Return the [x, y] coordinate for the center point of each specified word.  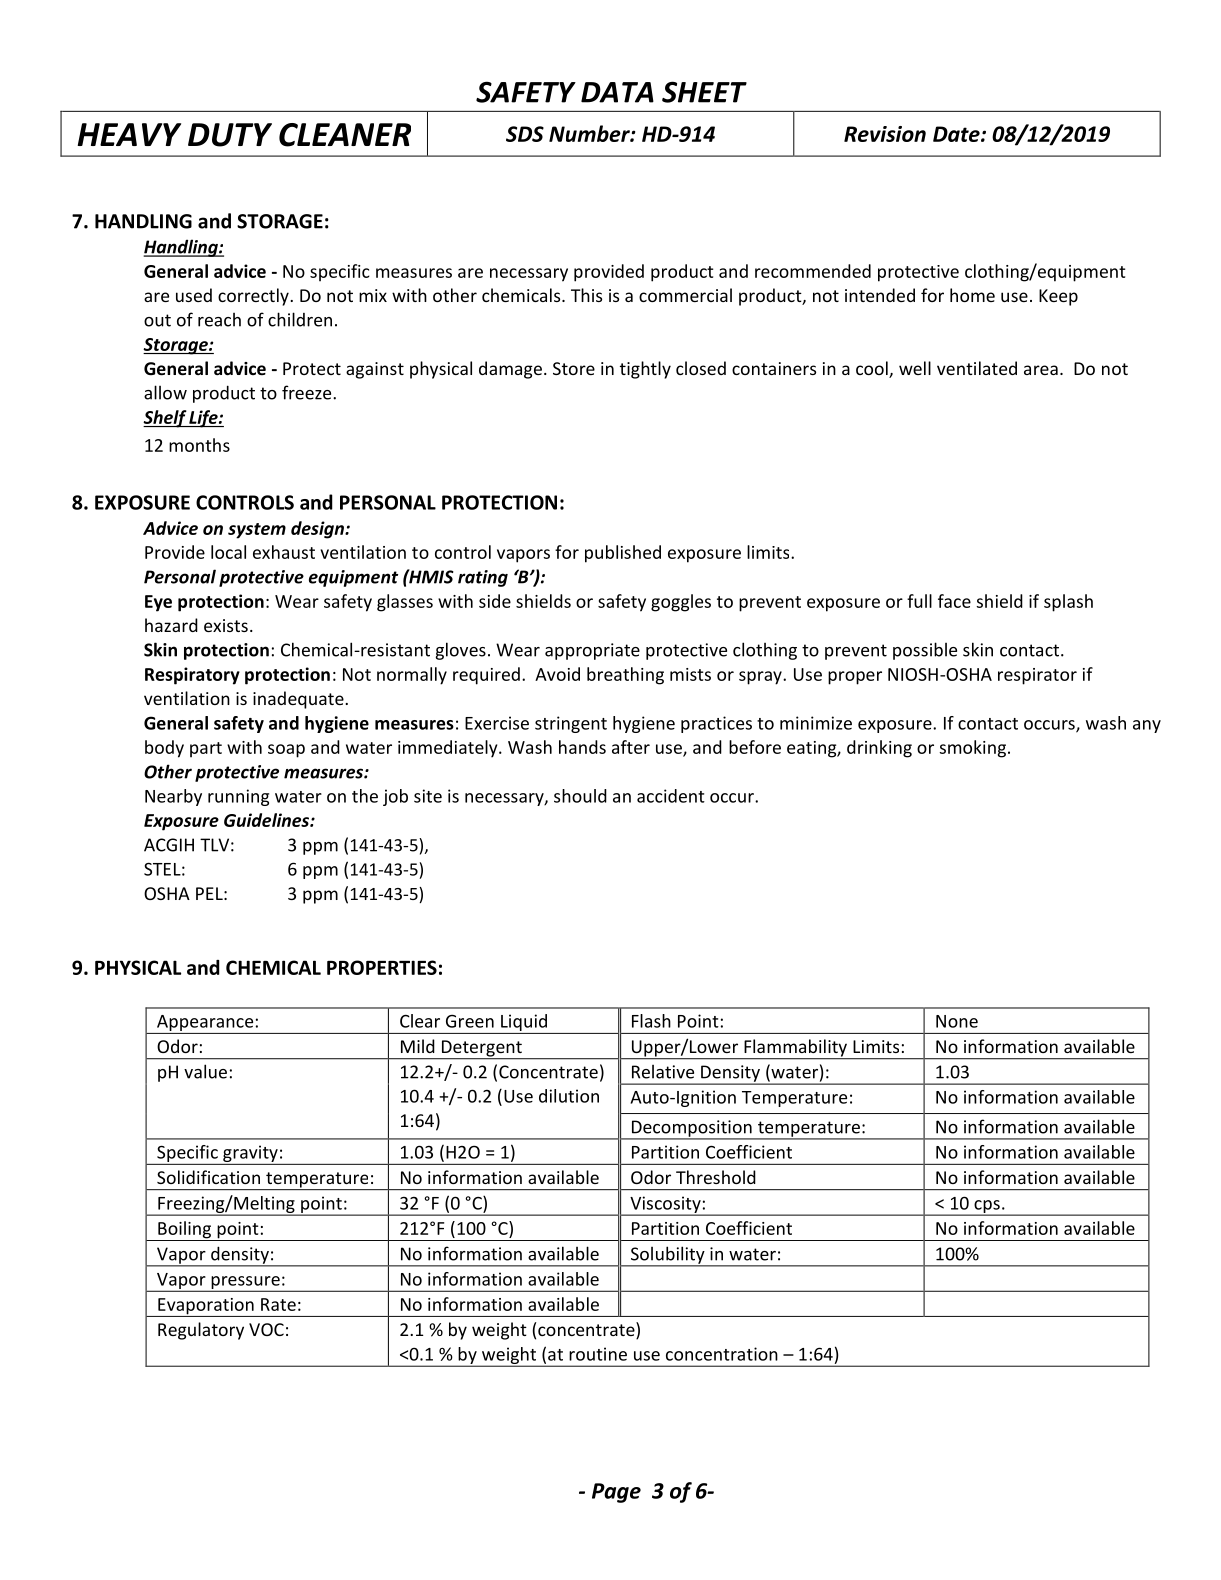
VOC [266, 1329]
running [238, 797]
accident [671, 796]
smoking [972, 749]
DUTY [230, 135]
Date [957, 134]
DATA [617, 92]
